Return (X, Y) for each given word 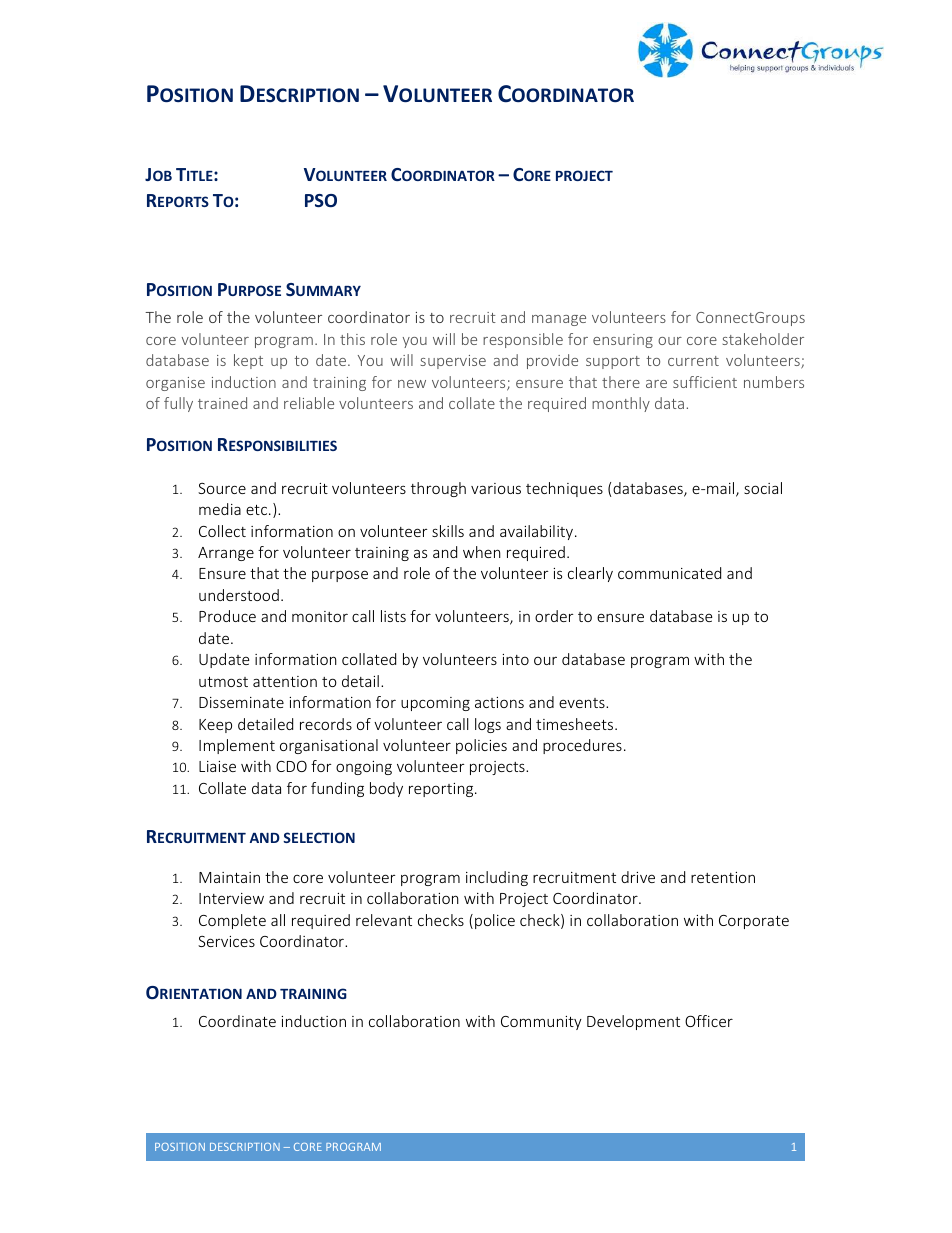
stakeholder (763, 339)
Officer (709, 1021)
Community (541, 1023)
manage (559, 320)
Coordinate (237, 1021)
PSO (321, 200)
